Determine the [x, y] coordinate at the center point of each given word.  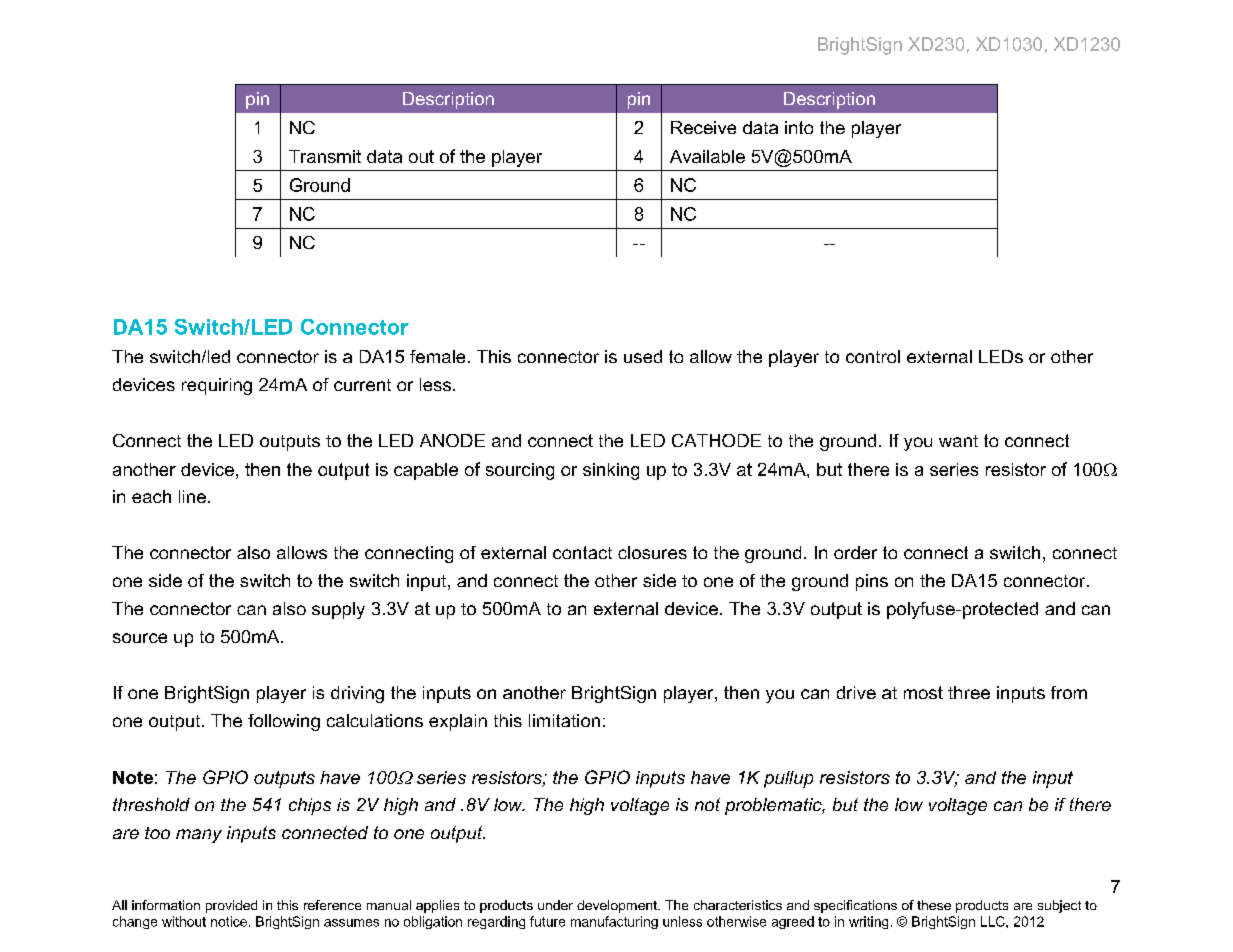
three [969, 692]
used [643, 356]
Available [707, 156]
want [958, 441]
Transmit [325, 156]
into [799, 127]
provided [231, 906]
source [140, 638]
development [618, 906]
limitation [564, 720]
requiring [217, 386]
